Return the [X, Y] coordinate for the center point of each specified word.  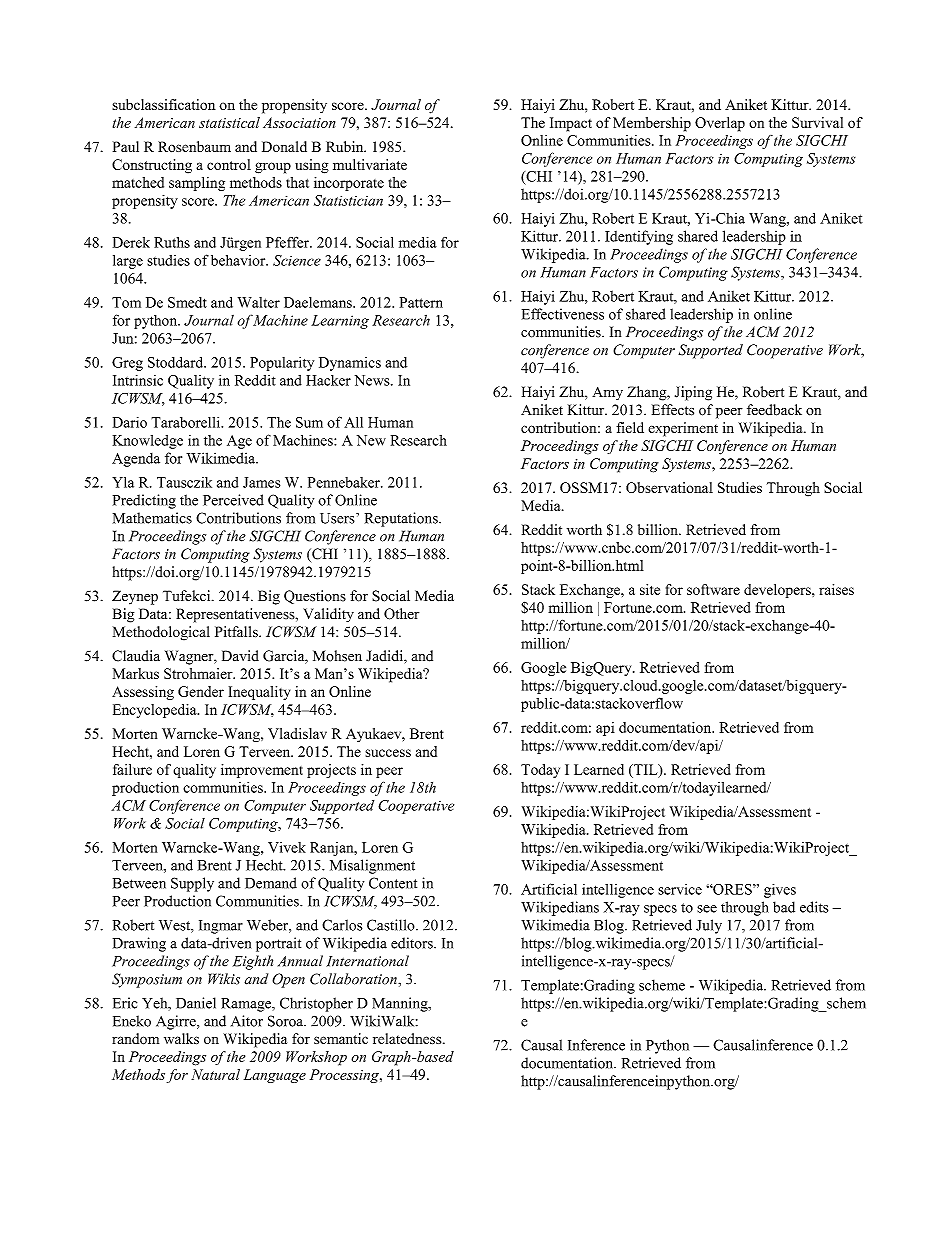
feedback [774, 410]
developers [778, 591]
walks [181, 1038]
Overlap [720, 124]
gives [780, 890]
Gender [201, 691]
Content [393, 883]
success [388, 753]
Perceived [233, 500]
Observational [669, 487]
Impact [571, 124]
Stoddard [177, 362]
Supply [192, 884]
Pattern [421, 302]
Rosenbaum [194, 146]
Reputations [402, 519]
